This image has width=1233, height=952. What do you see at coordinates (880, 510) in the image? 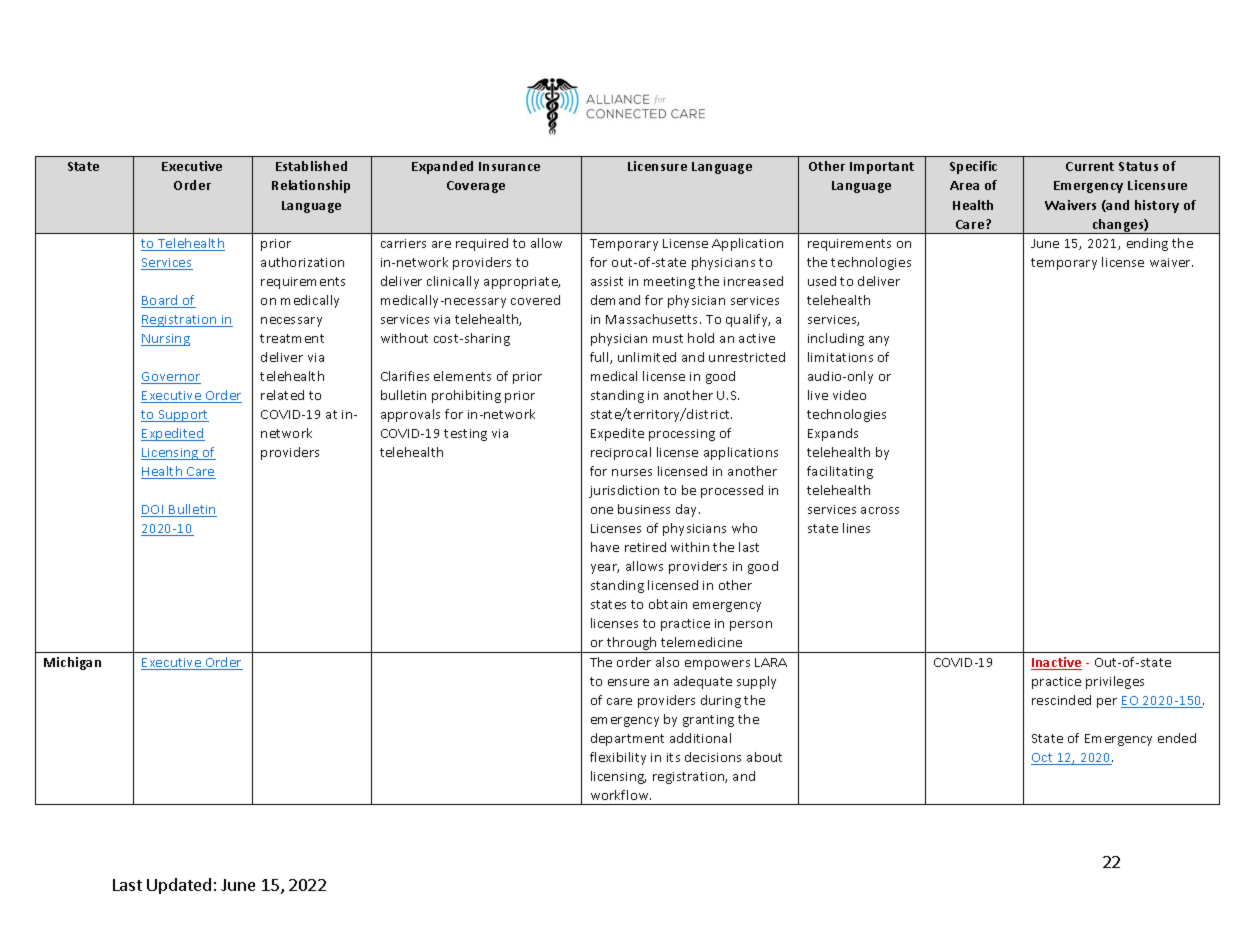
I see `across` at bounding box center [880, 510].
